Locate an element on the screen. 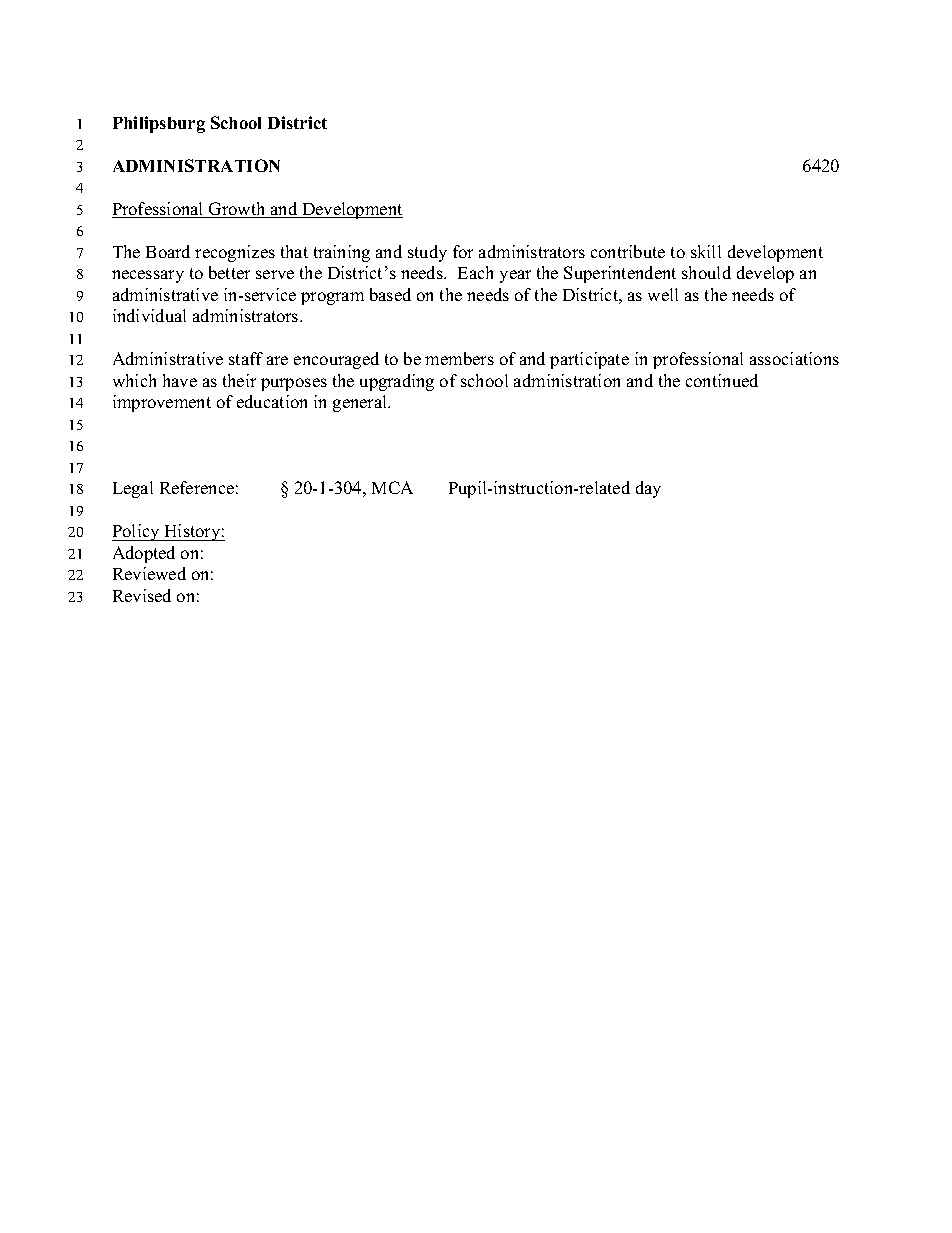 The width and height of the screenshot is (952, 1233). upgrading is located at coordinates (397, 382).
